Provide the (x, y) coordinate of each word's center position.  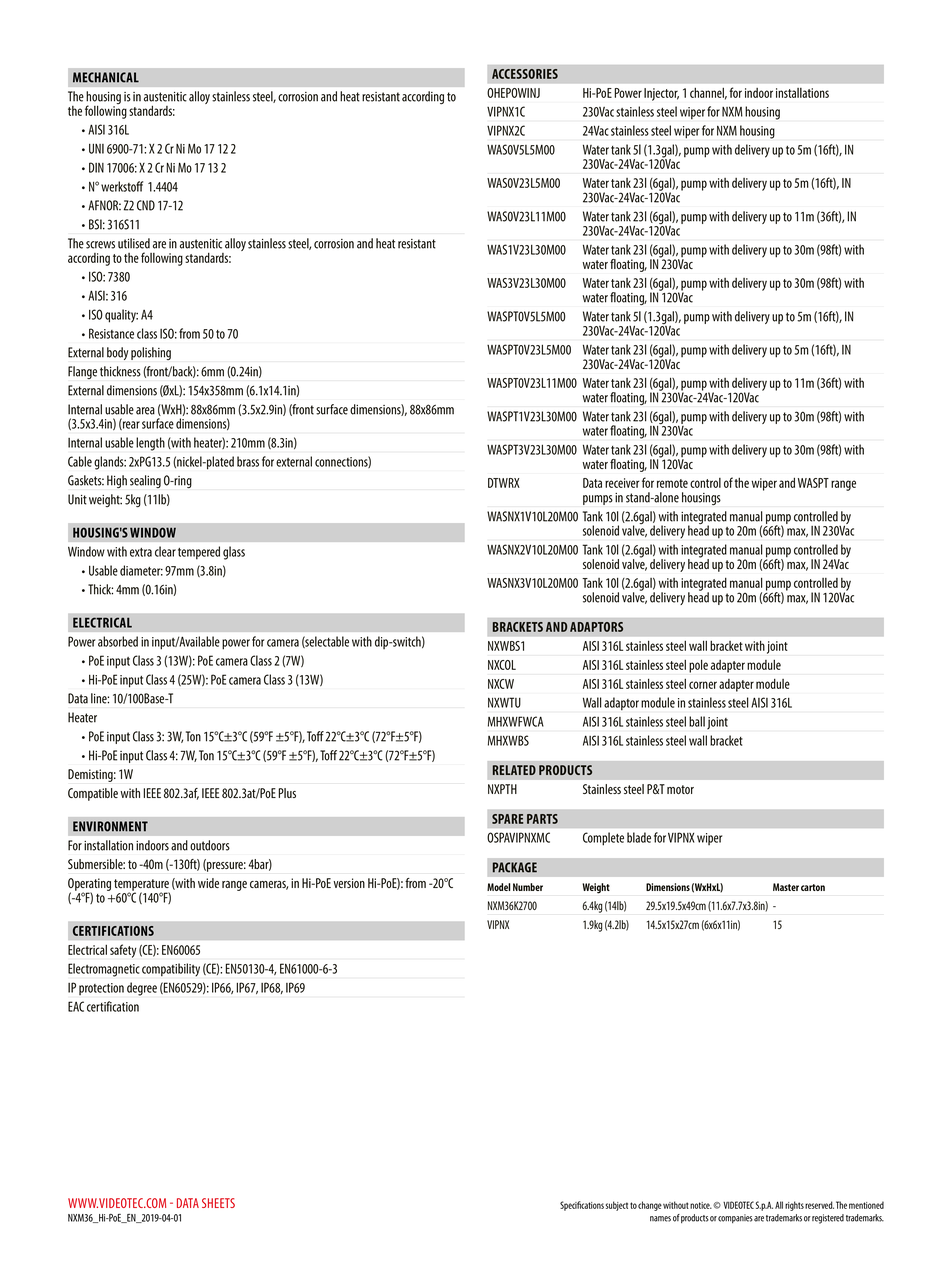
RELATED (514, 770)
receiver (622, 483)
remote (672, 483)
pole (698, 666)
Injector (661, 94)
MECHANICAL (106, 77)
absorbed (118, 641)
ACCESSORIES (525, 74)
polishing (151, 353)
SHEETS (218, 1203)
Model (498, 887)
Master (786, 887)
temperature (142, 886)
